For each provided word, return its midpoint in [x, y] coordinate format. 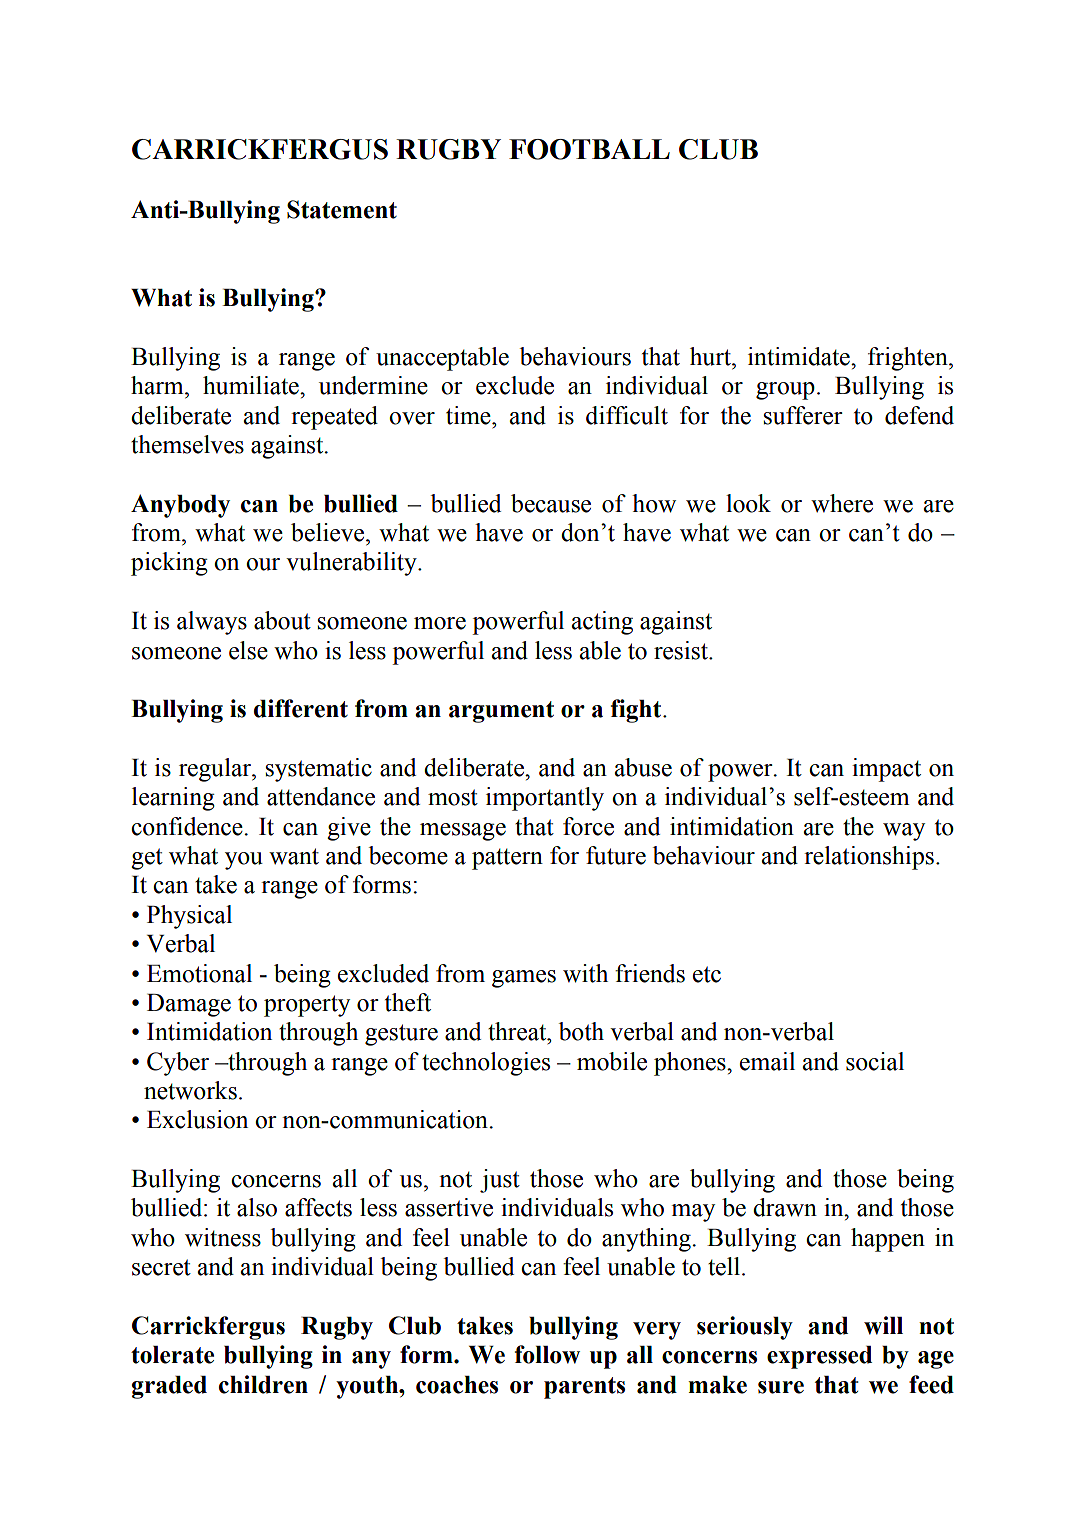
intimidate [800, 356]
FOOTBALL [589, 149]
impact [886, 770]
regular [216, 770]
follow [547, 1354]
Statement [342, 209]
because [551, 503]
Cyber [178, 1064]
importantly [545, 799]
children [263, 1384]
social [875, 1061]
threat [518, 1031]
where [842, 503]
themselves [187, 444]
